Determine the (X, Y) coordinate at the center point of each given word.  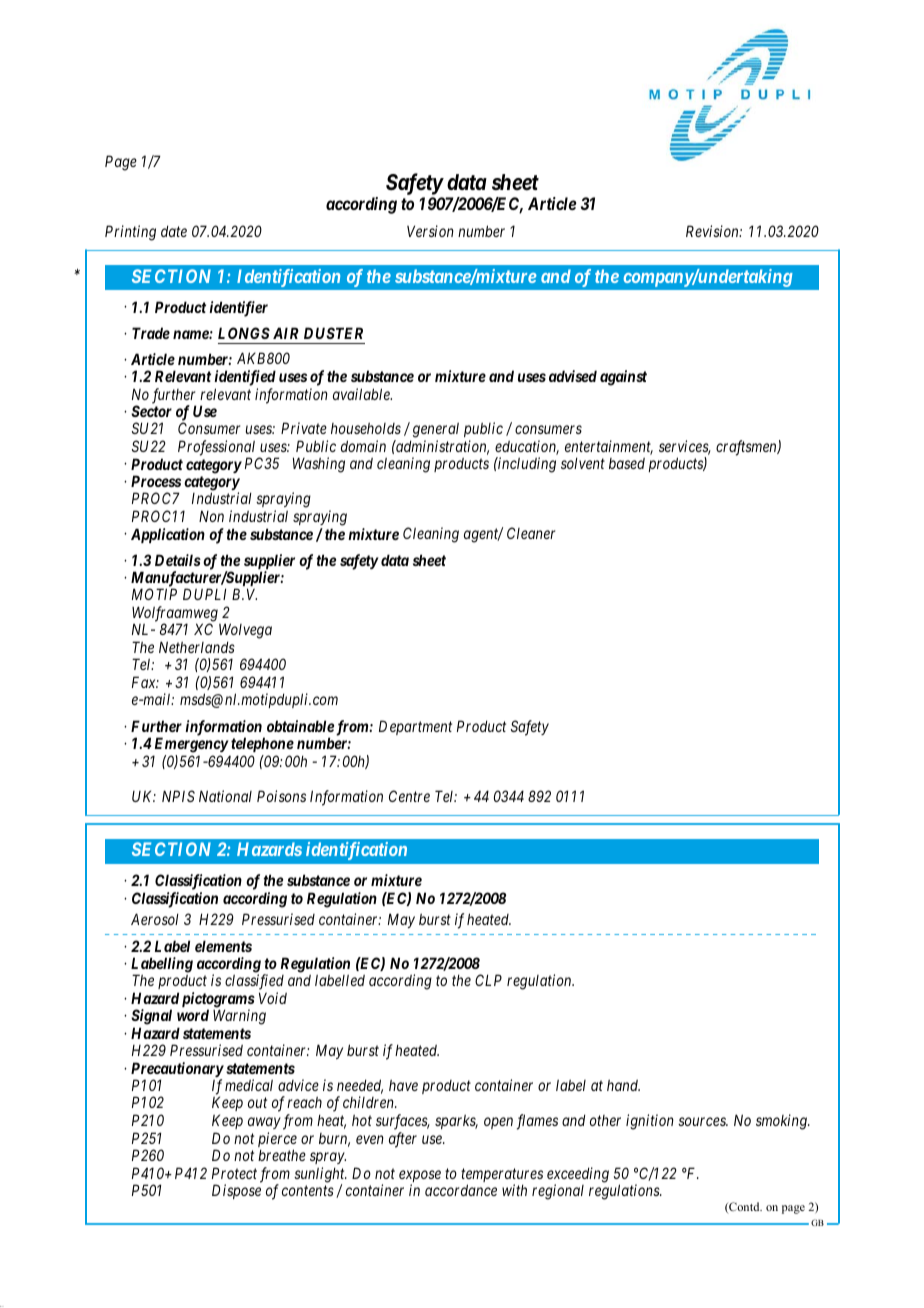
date (174, 231)
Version (430, 231)
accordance (461, 1190)
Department (415, 727)
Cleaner (531, 533)
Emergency (191, 746)
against (623, 378)
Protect (234, 1173)
